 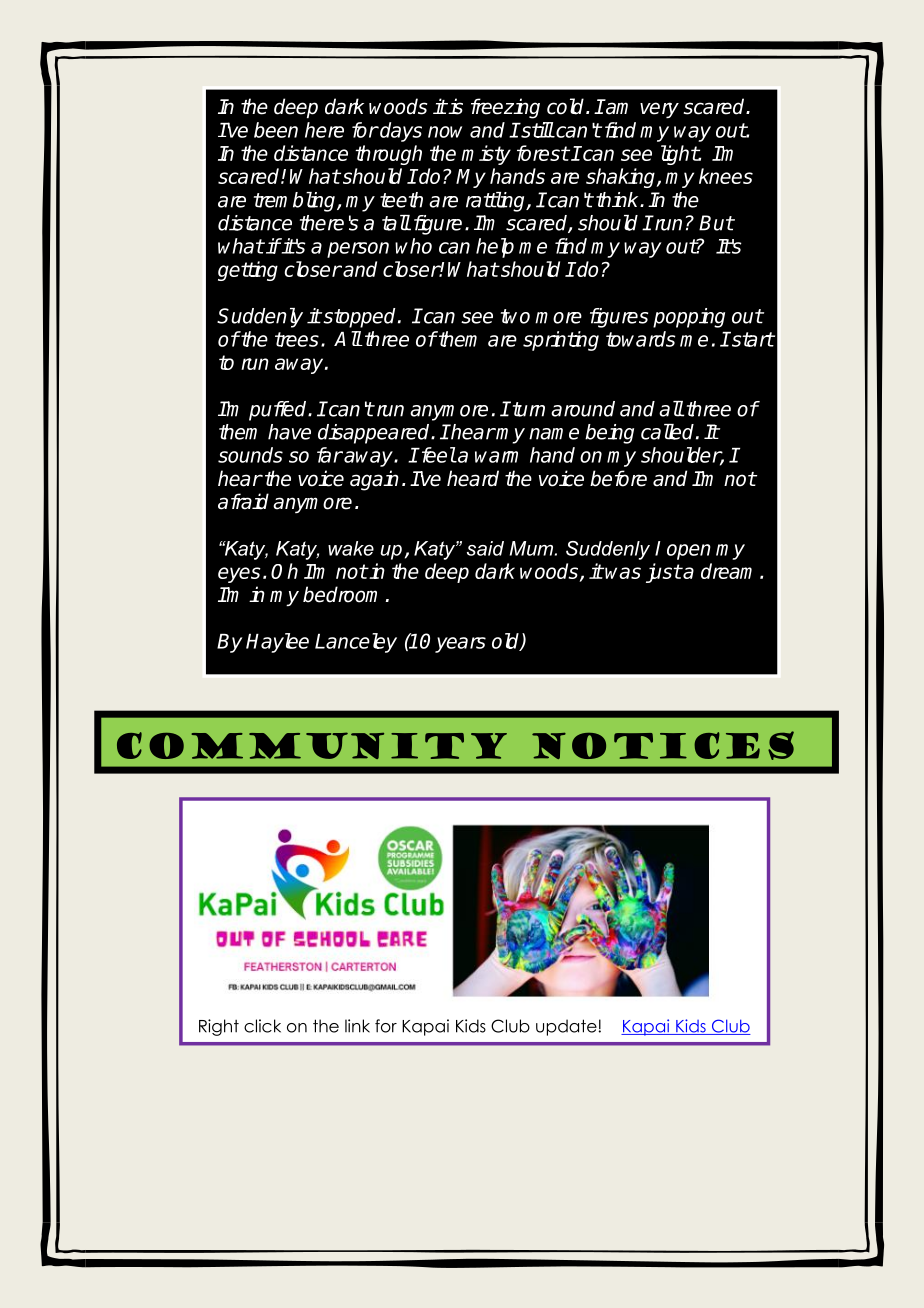 What do you see at coordinates (279, 411) in the image?
I see `puffed` at bounding box center [279, 411].
